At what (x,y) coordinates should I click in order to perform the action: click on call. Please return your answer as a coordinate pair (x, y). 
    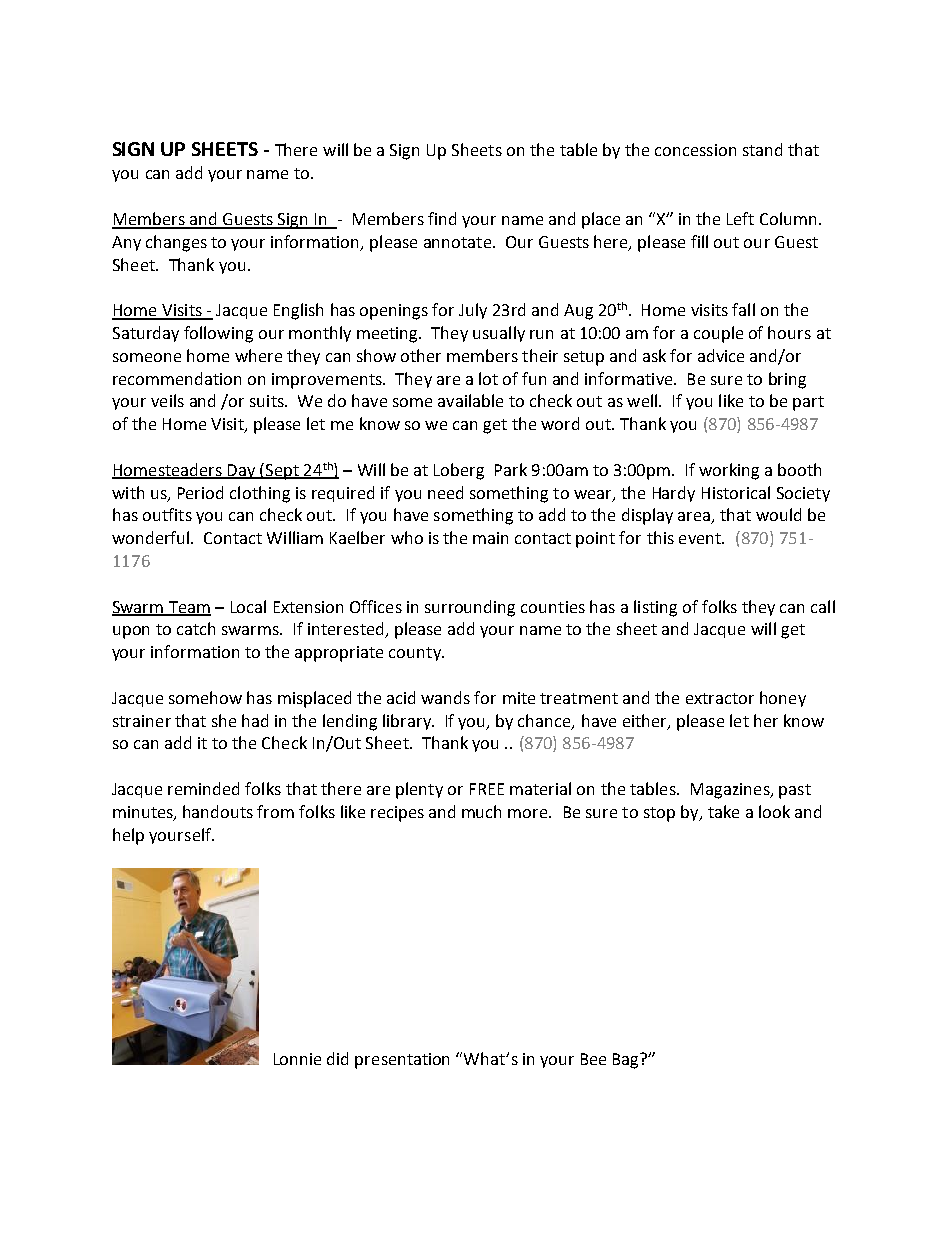
    Looking at the image, I should click on (823, 606).
